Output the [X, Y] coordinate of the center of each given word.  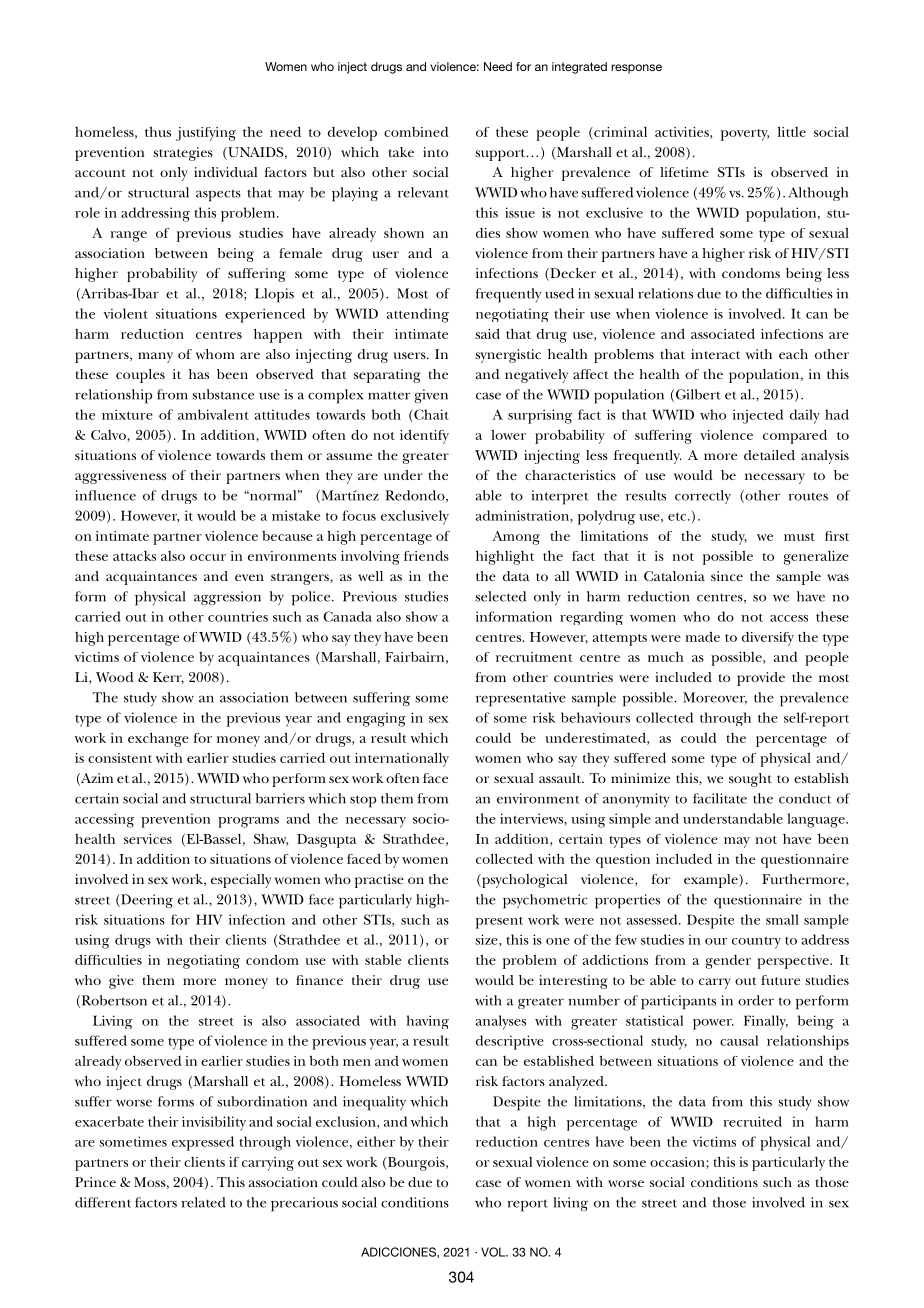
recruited [752, 1121]
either [376, 1141]
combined [416, 132]
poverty [745, 135]
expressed [203, 1143]
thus [158, 132]
